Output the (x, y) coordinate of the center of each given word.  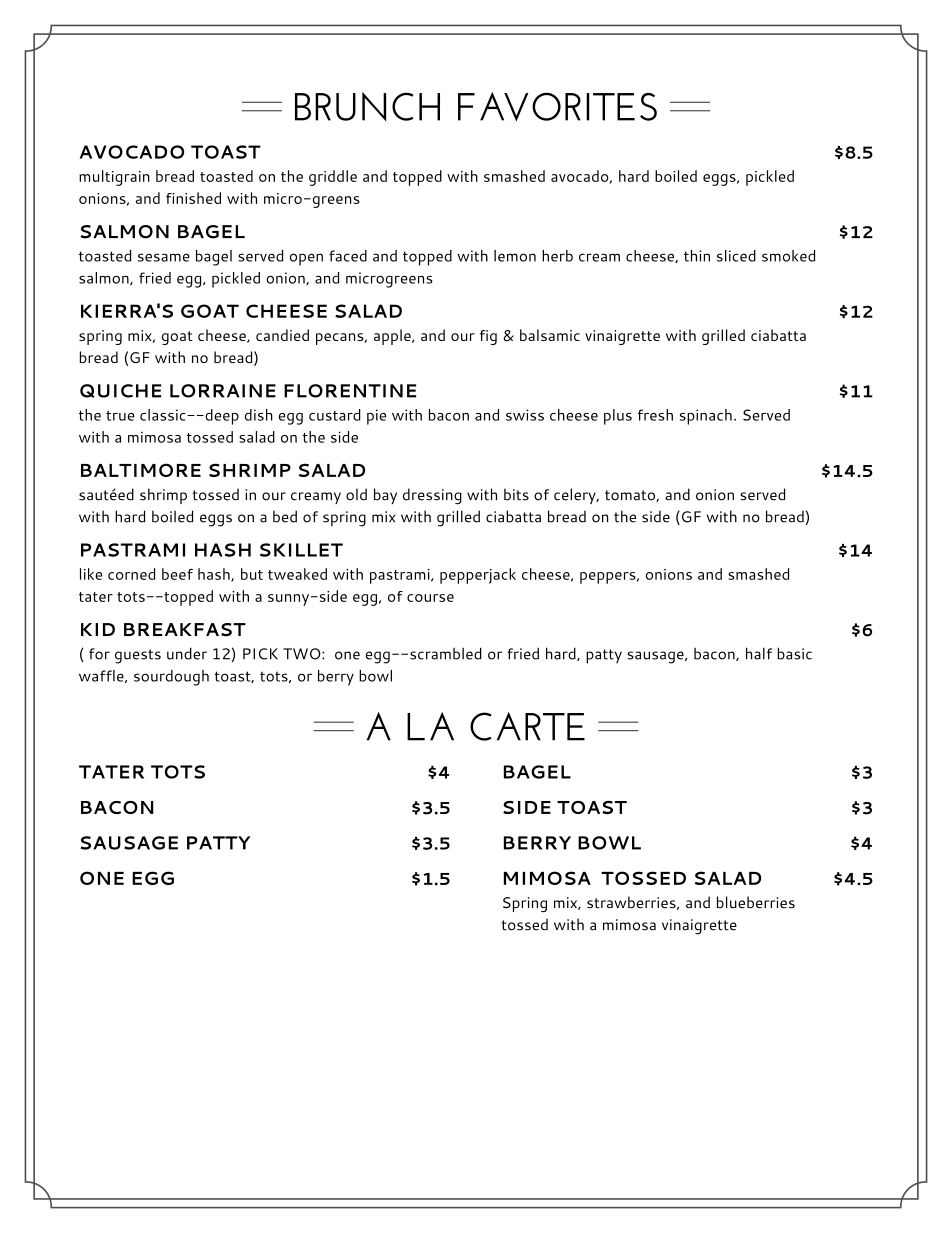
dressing (432, 496)
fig (488, 337)
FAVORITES (557, 106)
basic (795, 653)
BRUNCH (367, 106)
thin (697, 256)
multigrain (114, 178)
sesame (164, 257)
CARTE (527, 726)
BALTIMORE (141, 470)
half (759, 653)
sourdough (171, 678)
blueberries (756, 902)
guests (138, 656)
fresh (655, 415)
